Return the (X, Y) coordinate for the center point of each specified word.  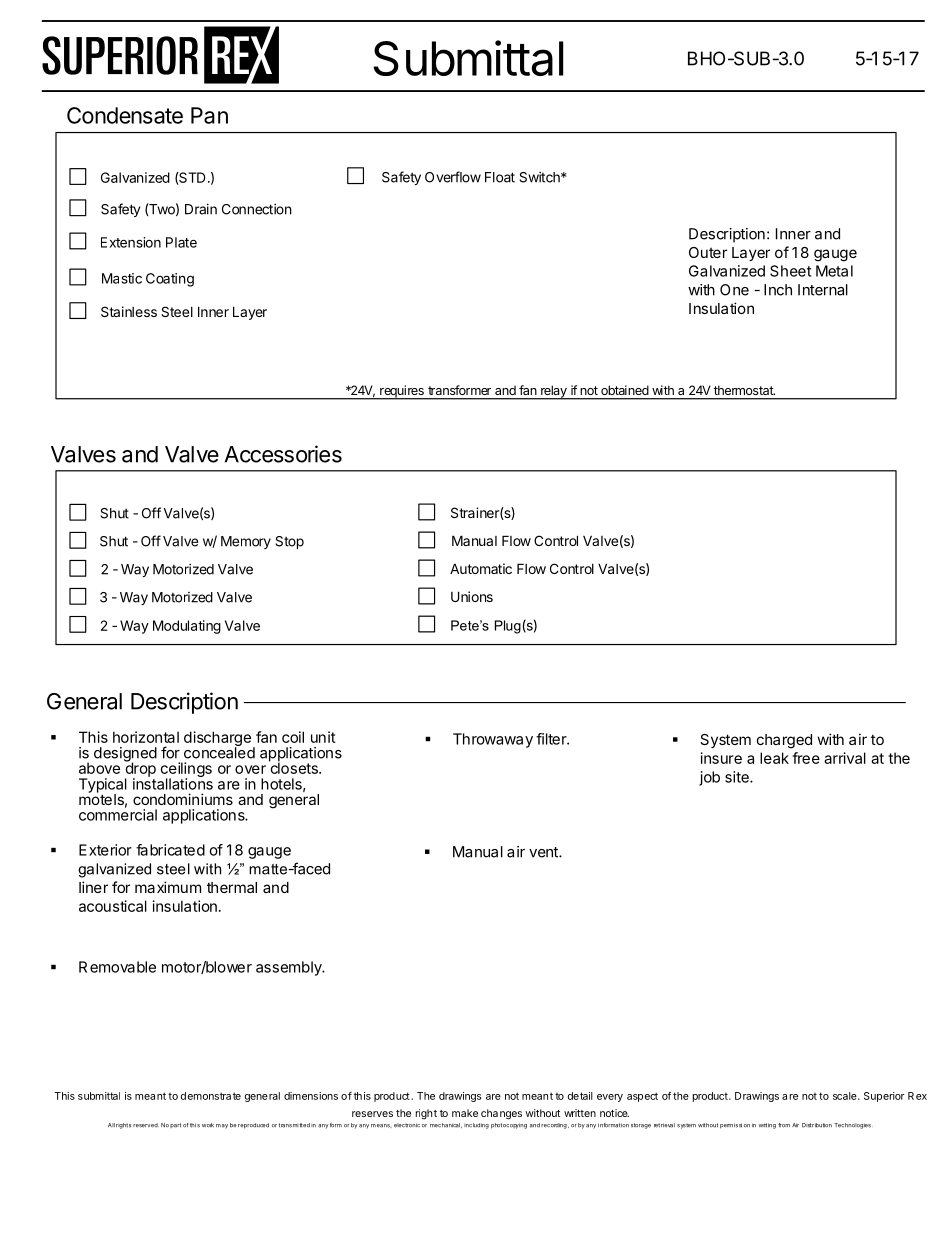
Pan (209, 115)
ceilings (186, 771)
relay (554, 392)
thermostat (744, 390)
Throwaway (493, 740)
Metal (834, 271)
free (806, 758)
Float (500, 177)
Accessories (283, 454)
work (208, 1125)
